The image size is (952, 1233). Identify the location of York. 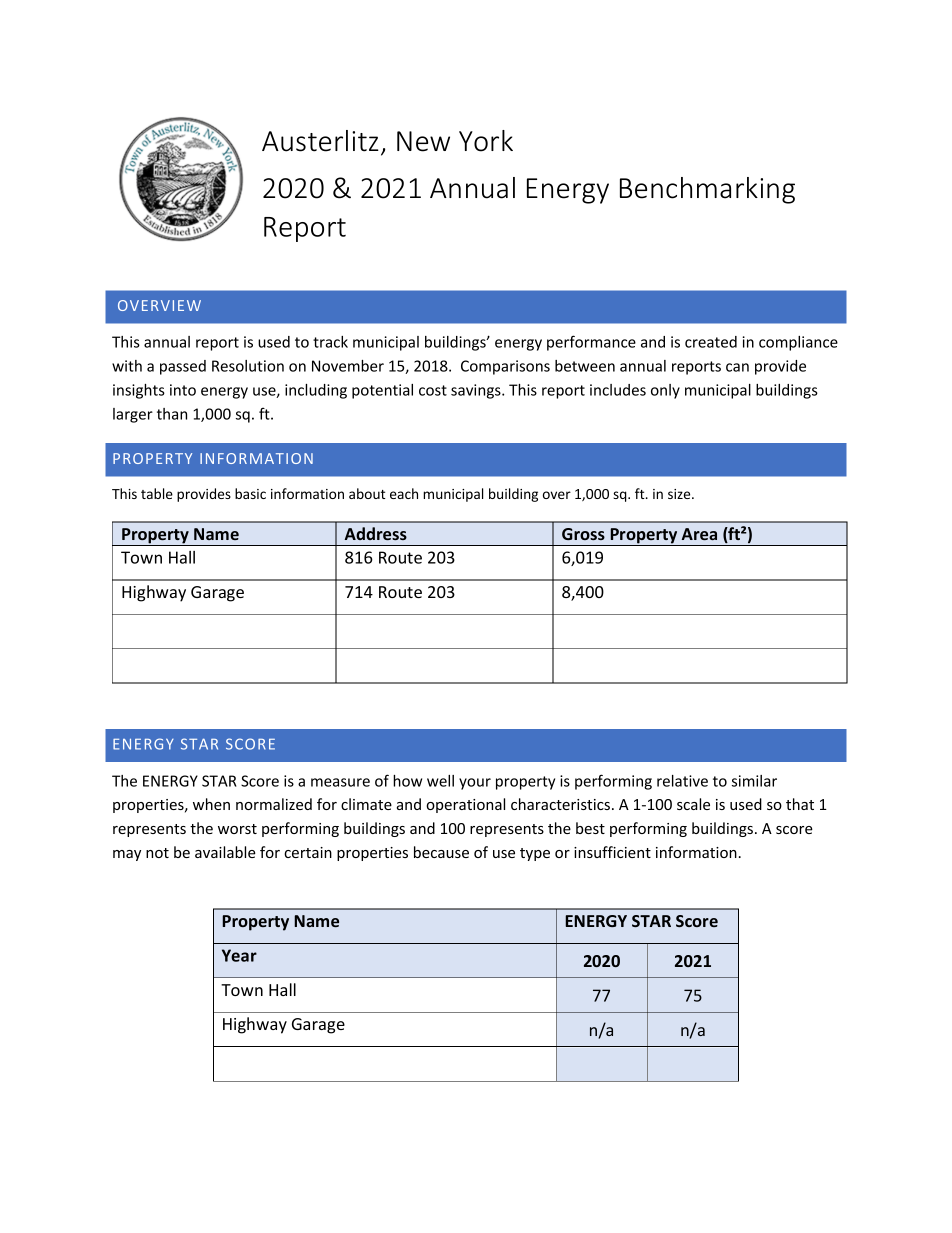
(486, 141).
